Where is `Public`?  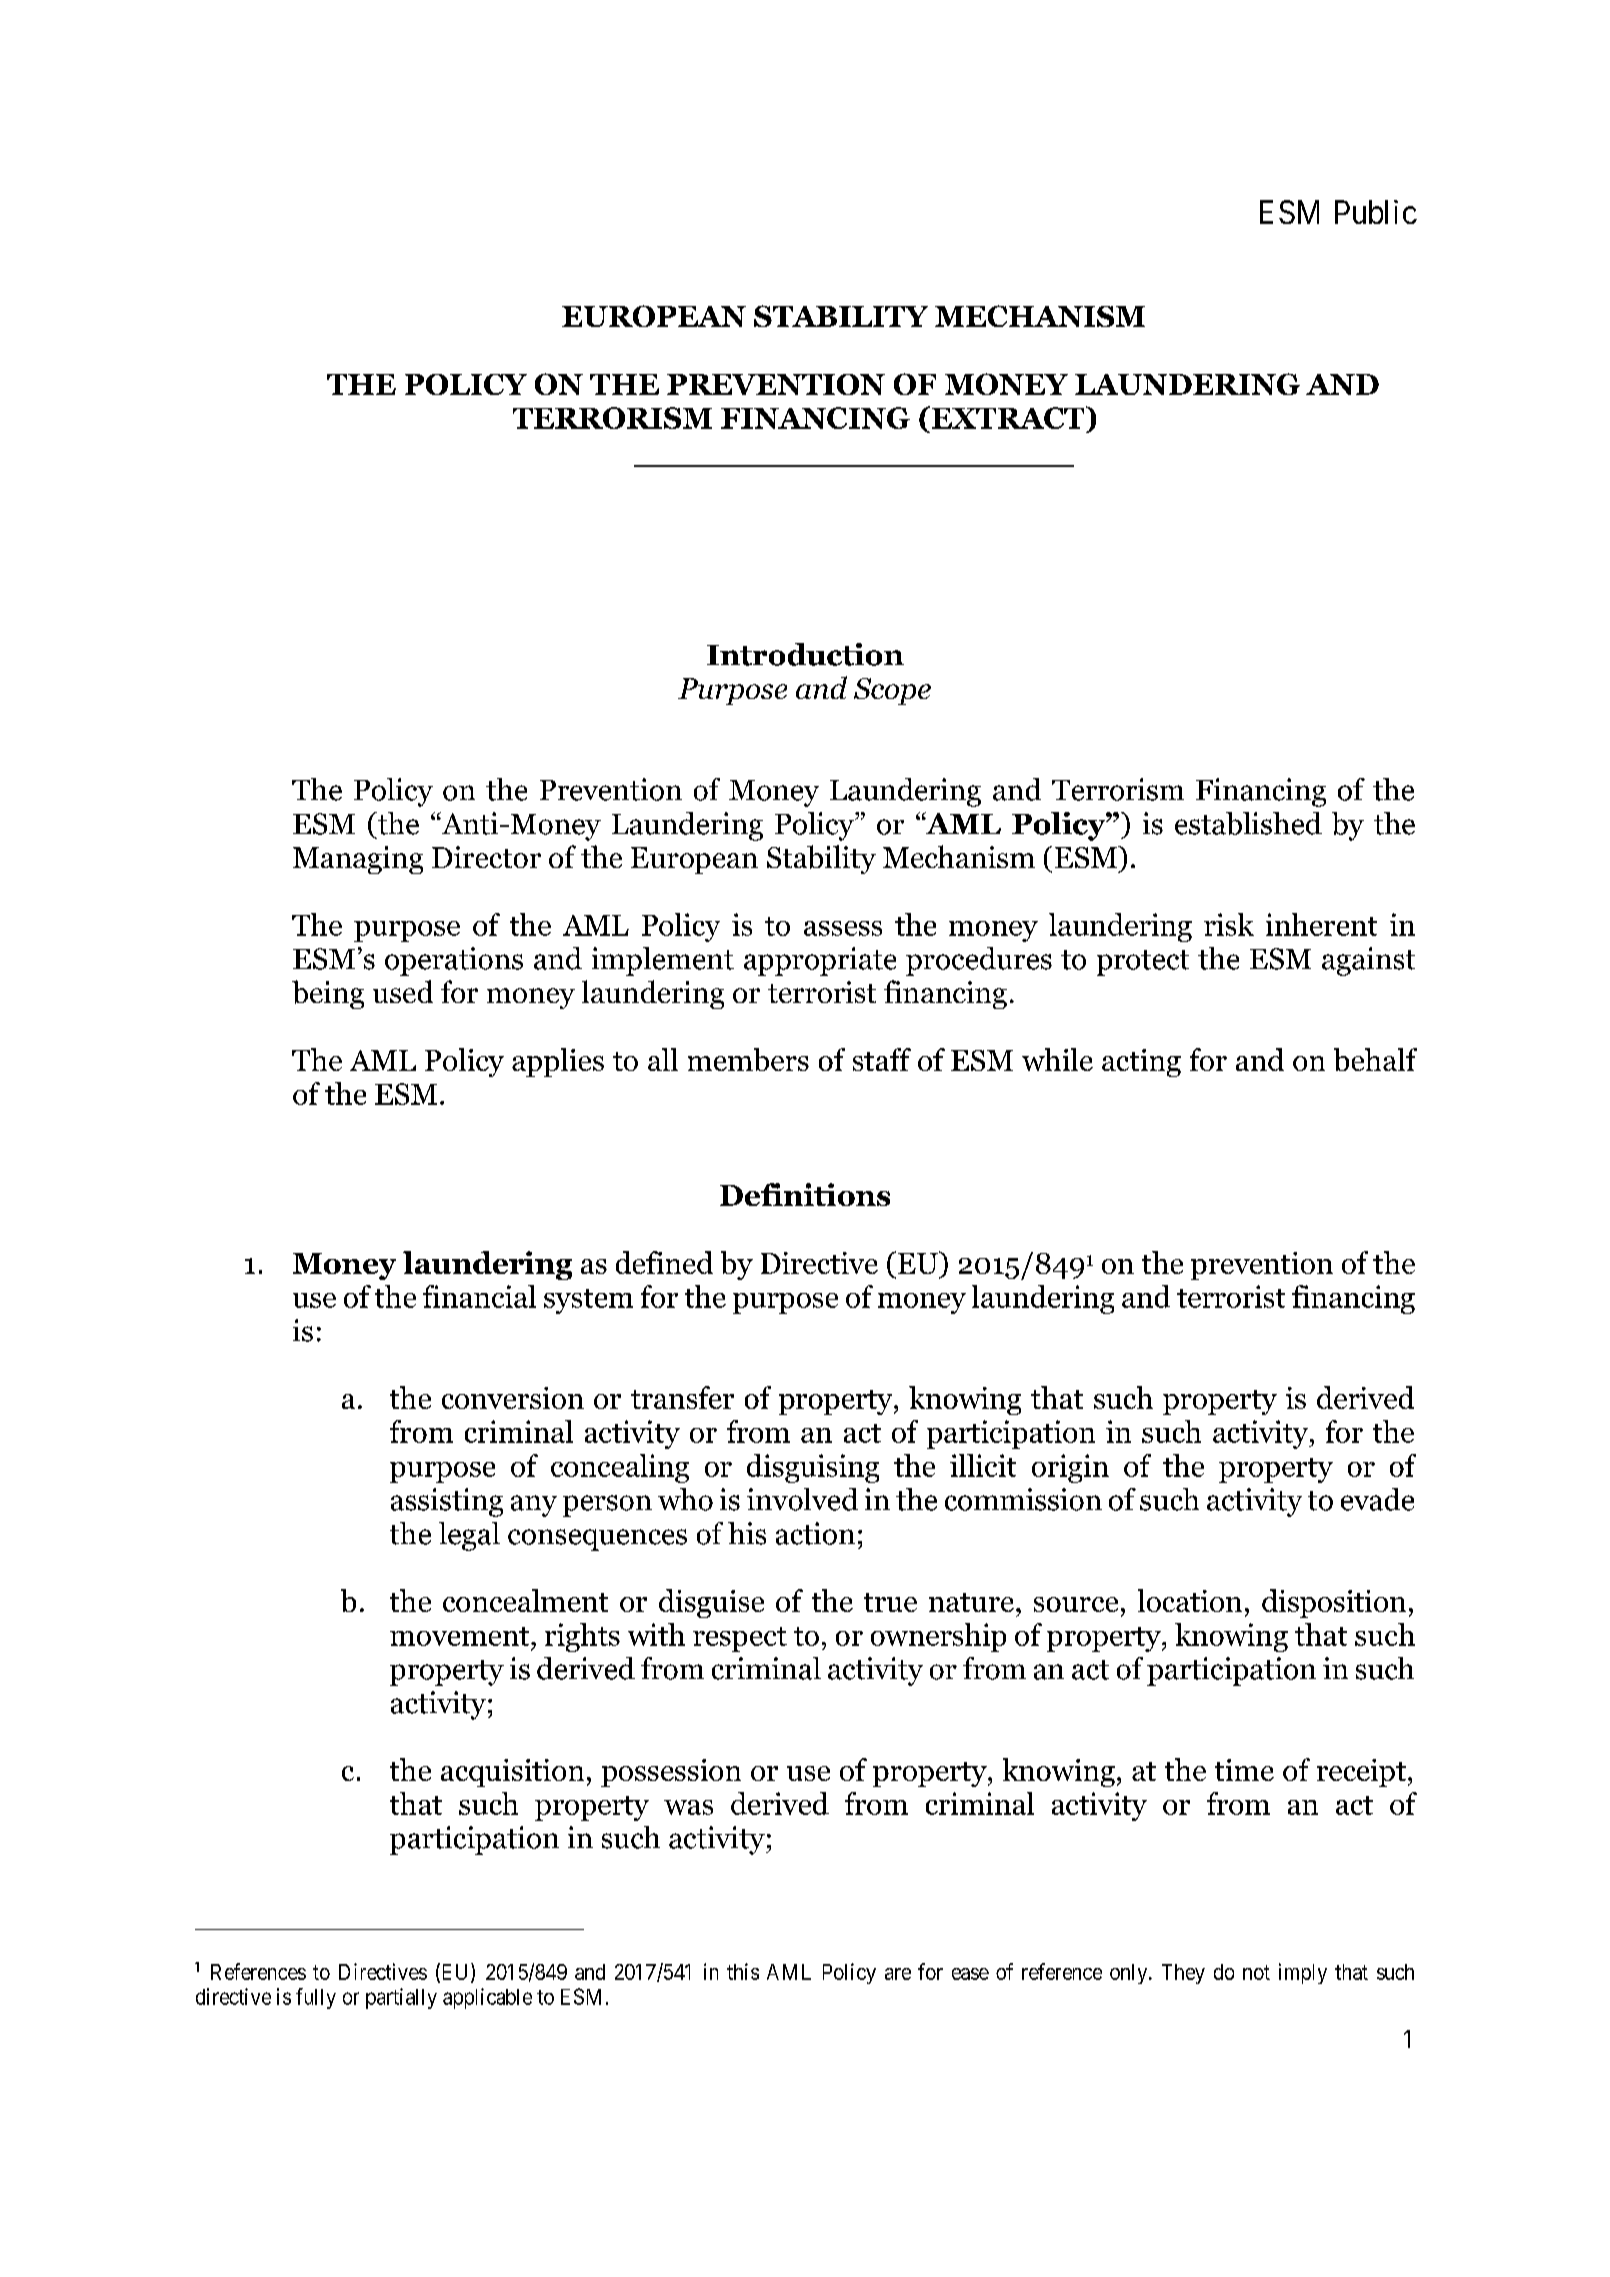
Public is located at coordinates (1376, 212).
